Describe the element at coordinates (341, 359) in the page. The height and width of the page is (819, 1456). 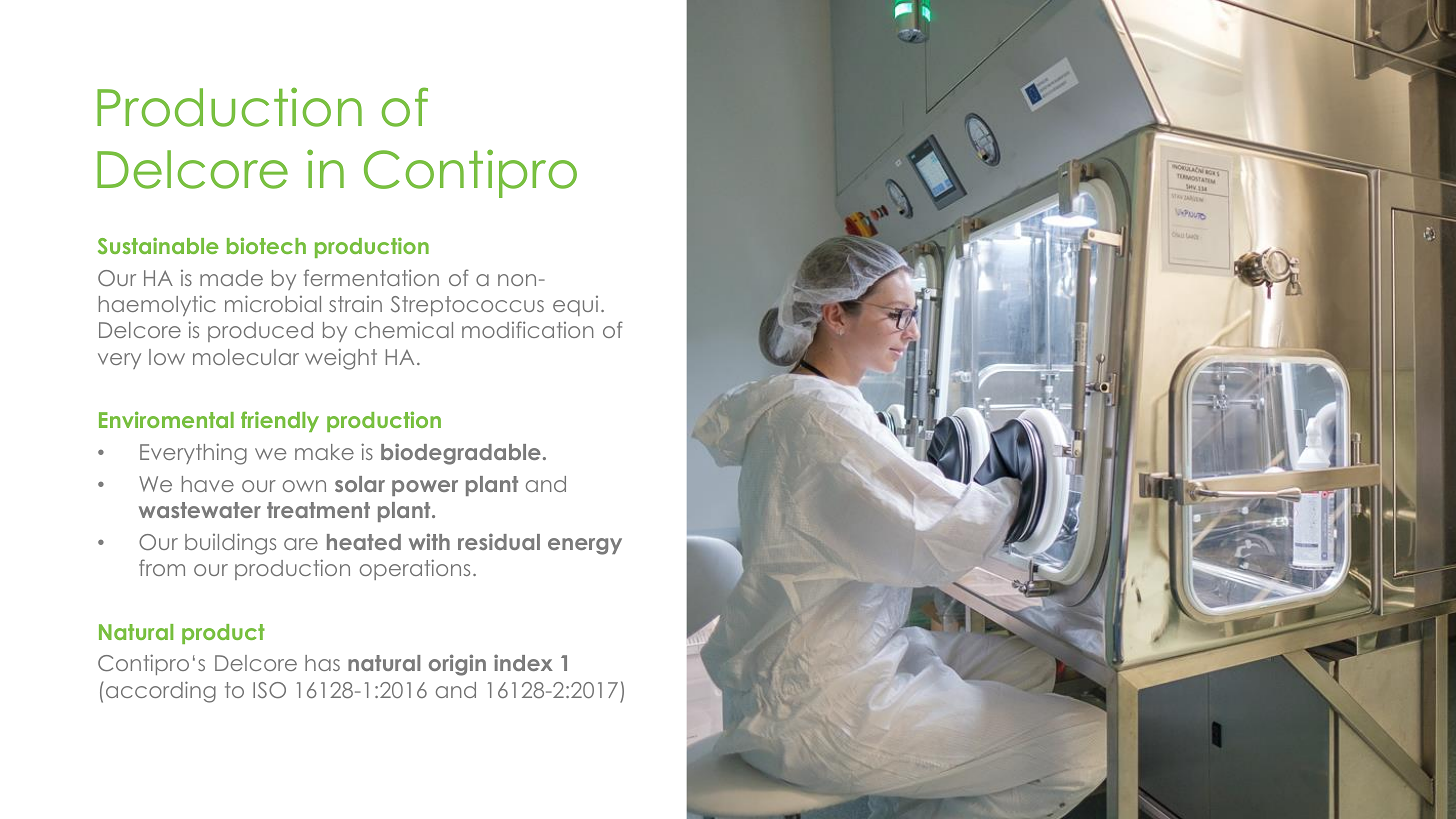
I see `weight` at that location.
